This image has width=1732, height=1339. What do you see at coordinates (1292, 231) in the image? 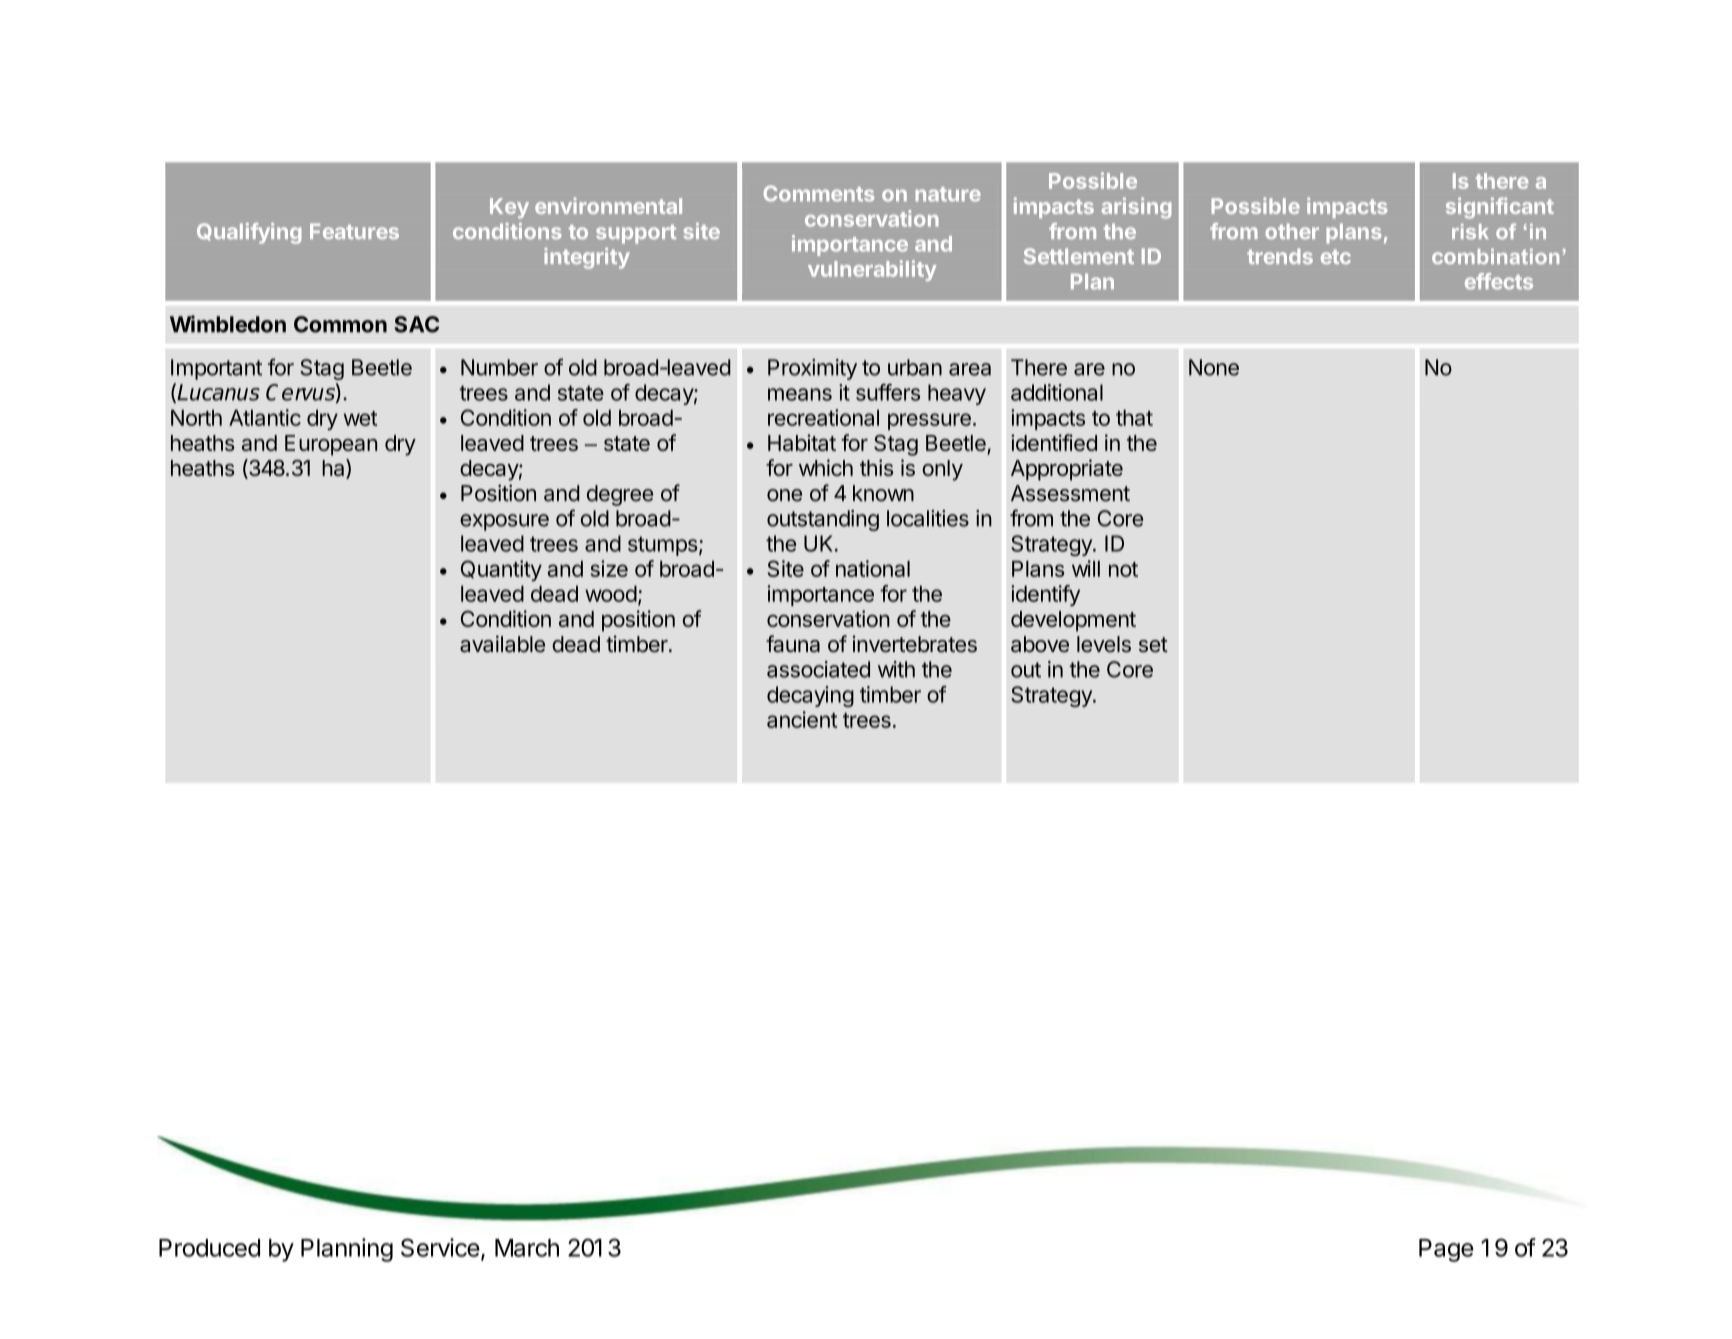
I see `other` at bounding box center [1292, 231].
